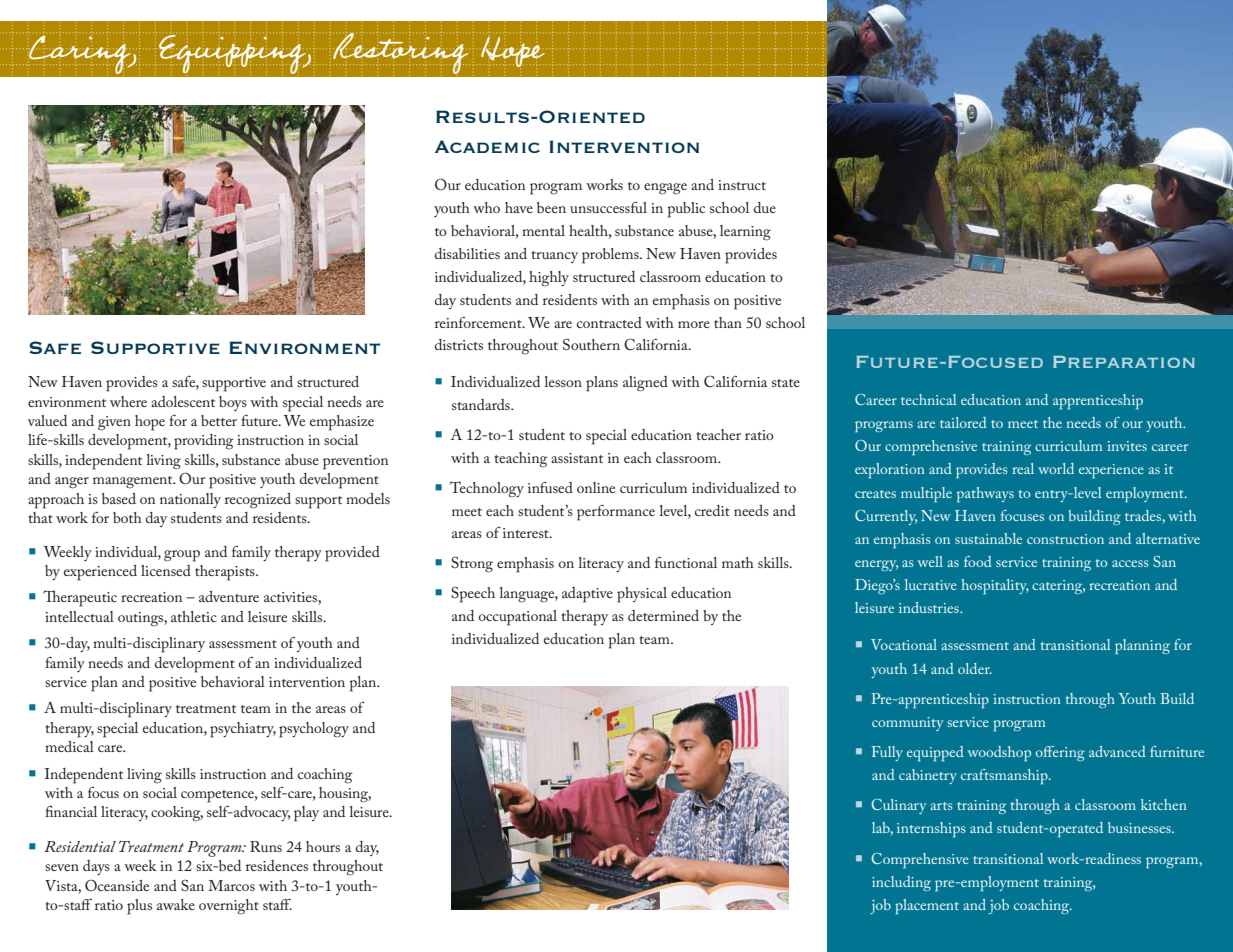 This screenshot has height=952, width=1233. What do you see at coordinates (663, 615) in the screenshot?
I see `determined` at bounding box center [663, 615].
